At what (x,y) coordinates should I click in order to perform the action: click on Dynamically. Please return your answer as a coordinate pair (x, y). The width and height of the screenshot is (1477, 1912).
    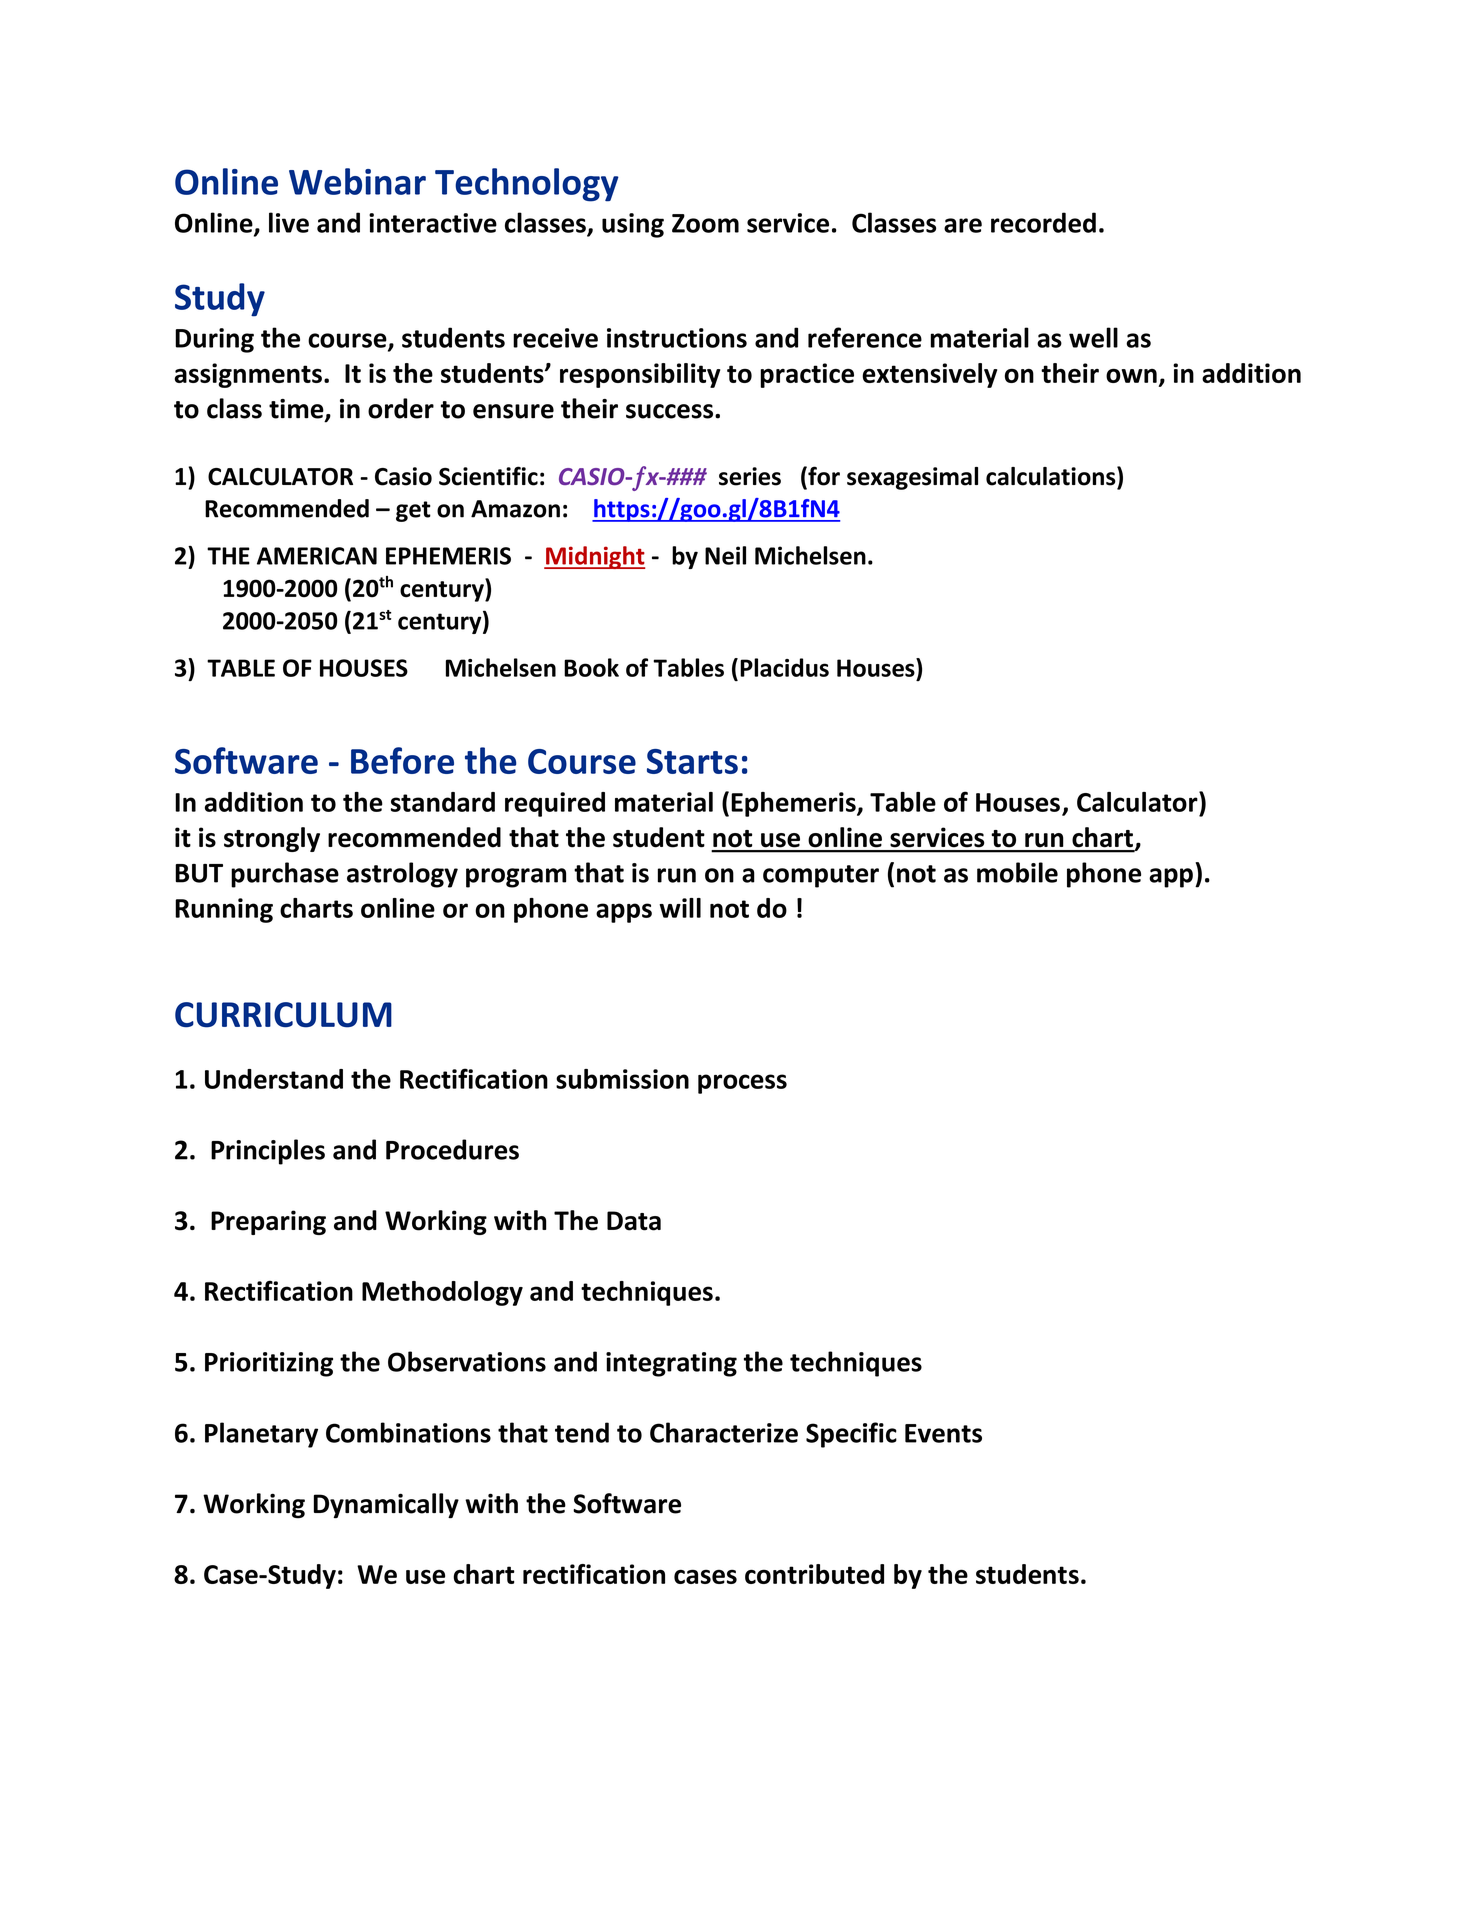
    Looking at the image, I should click on (386, 1506).
